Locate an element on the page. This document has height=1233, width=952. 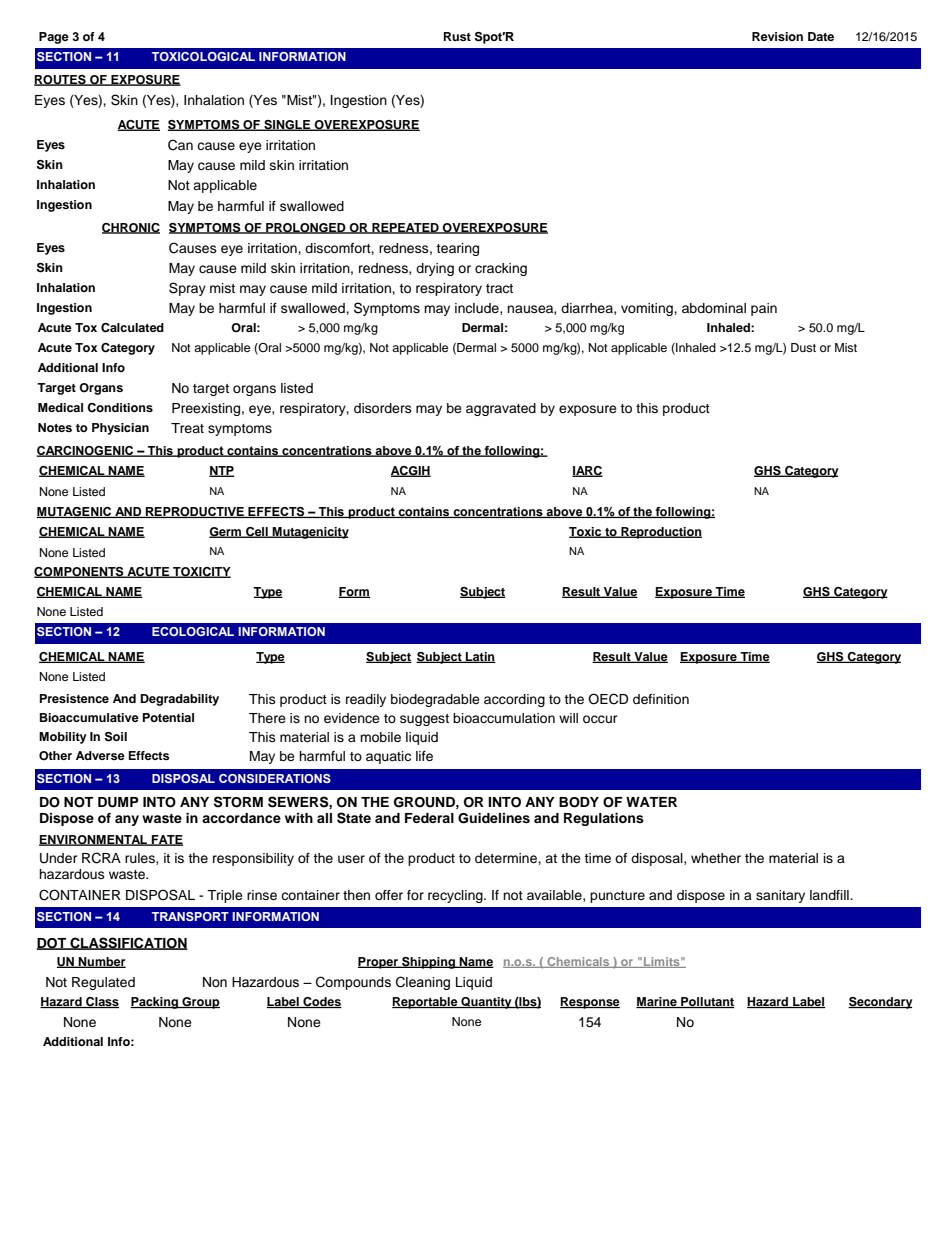
Packing is located at coordinates (155, 1003).
